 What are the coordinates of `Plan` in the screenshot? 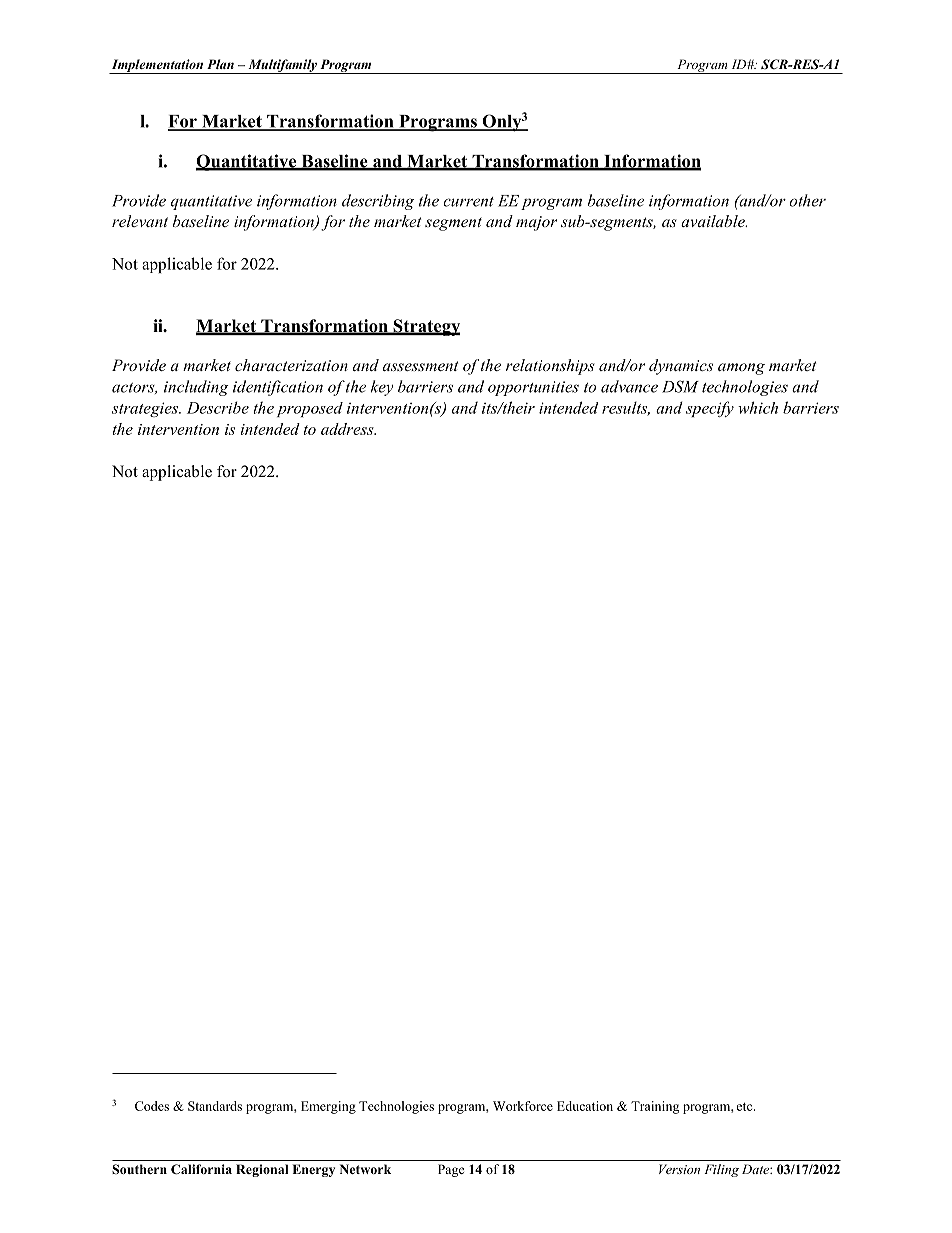 It's located at (220, 64).
